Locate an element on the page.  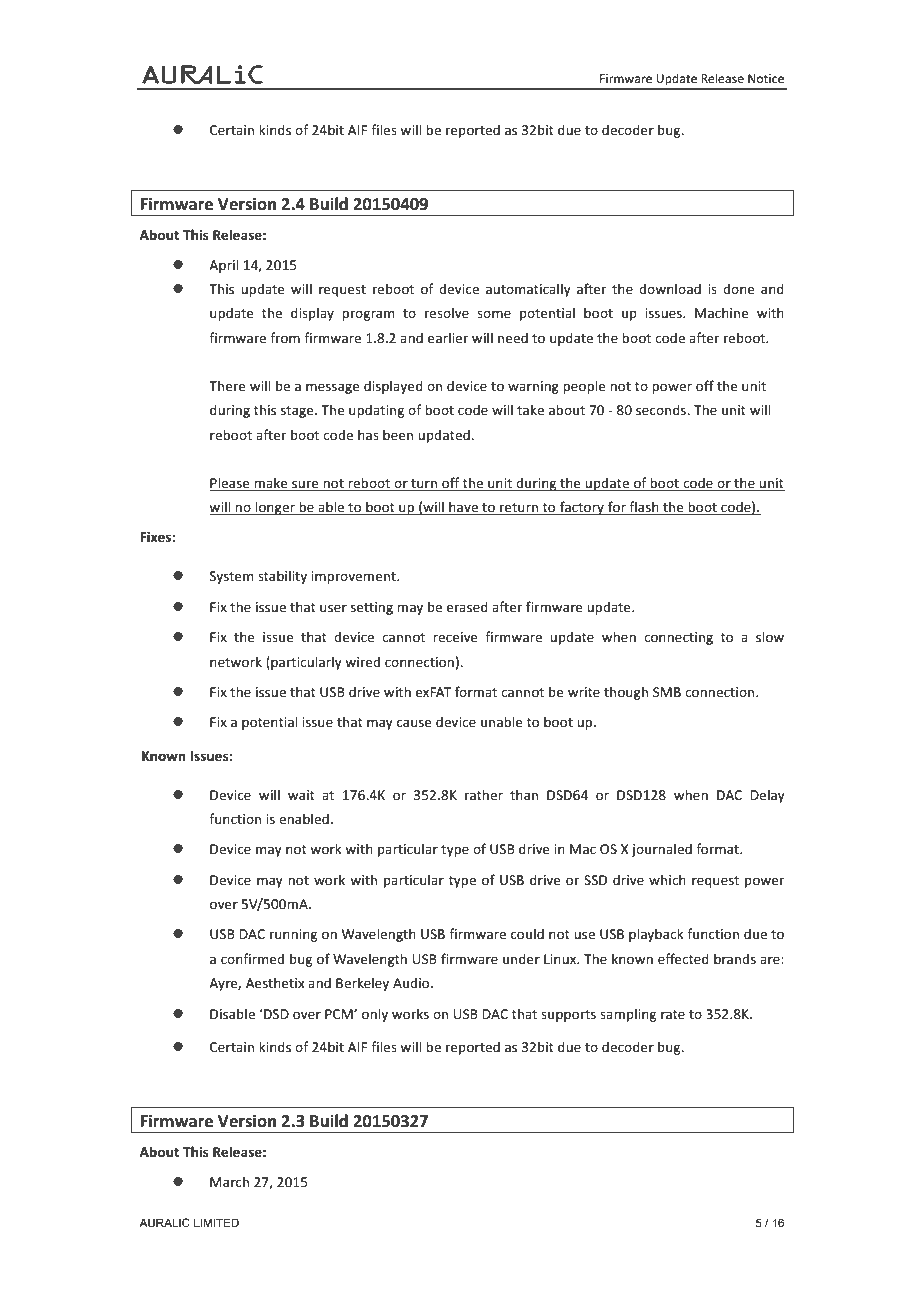
Machine is located at coordinates (722, 312).
